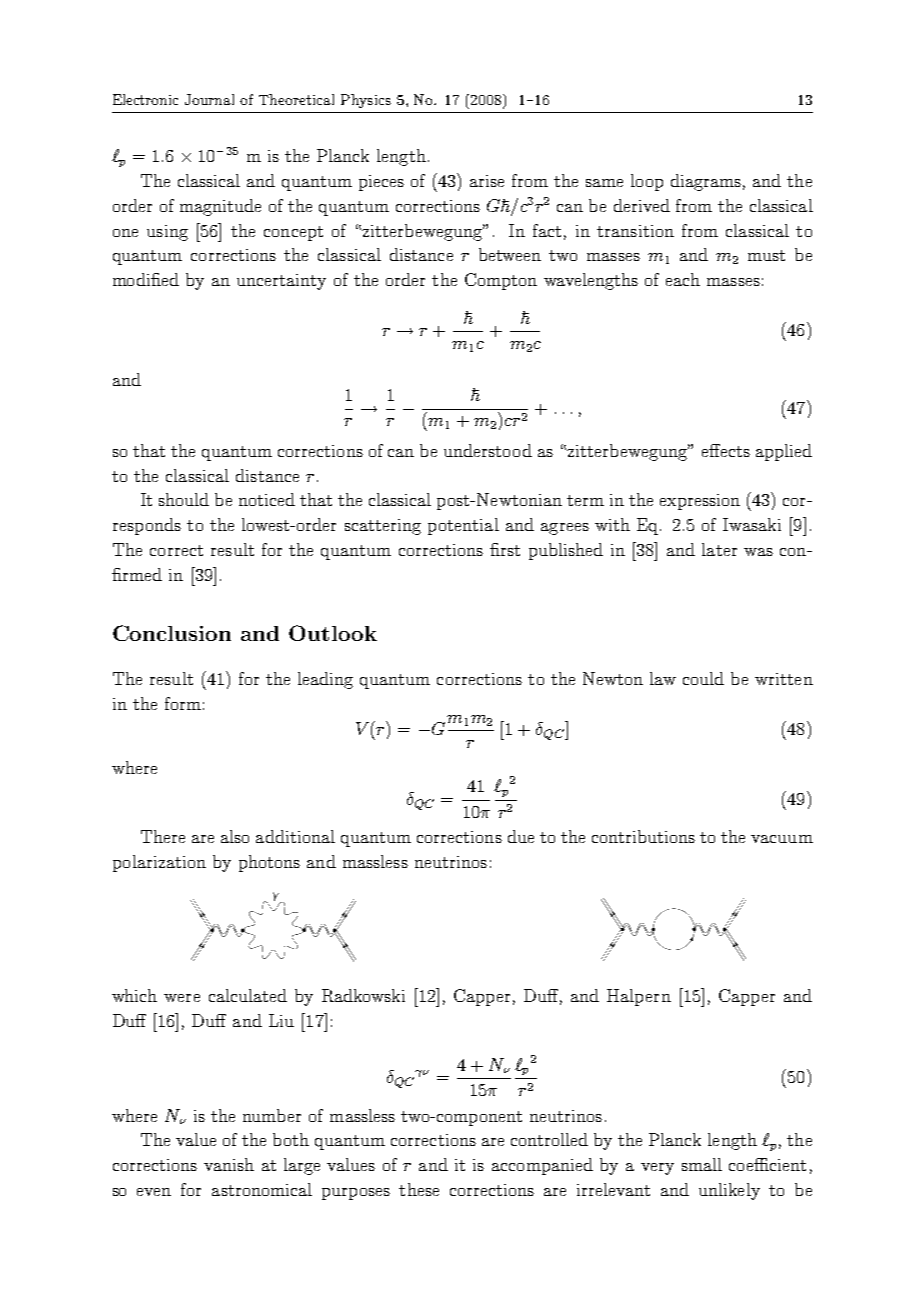 Image resolution: width=924 pixels, height=1308 pixels. What do you see at coordinates (488, 450) in the document?
I see `understood` at bounding box center [488, 450].
